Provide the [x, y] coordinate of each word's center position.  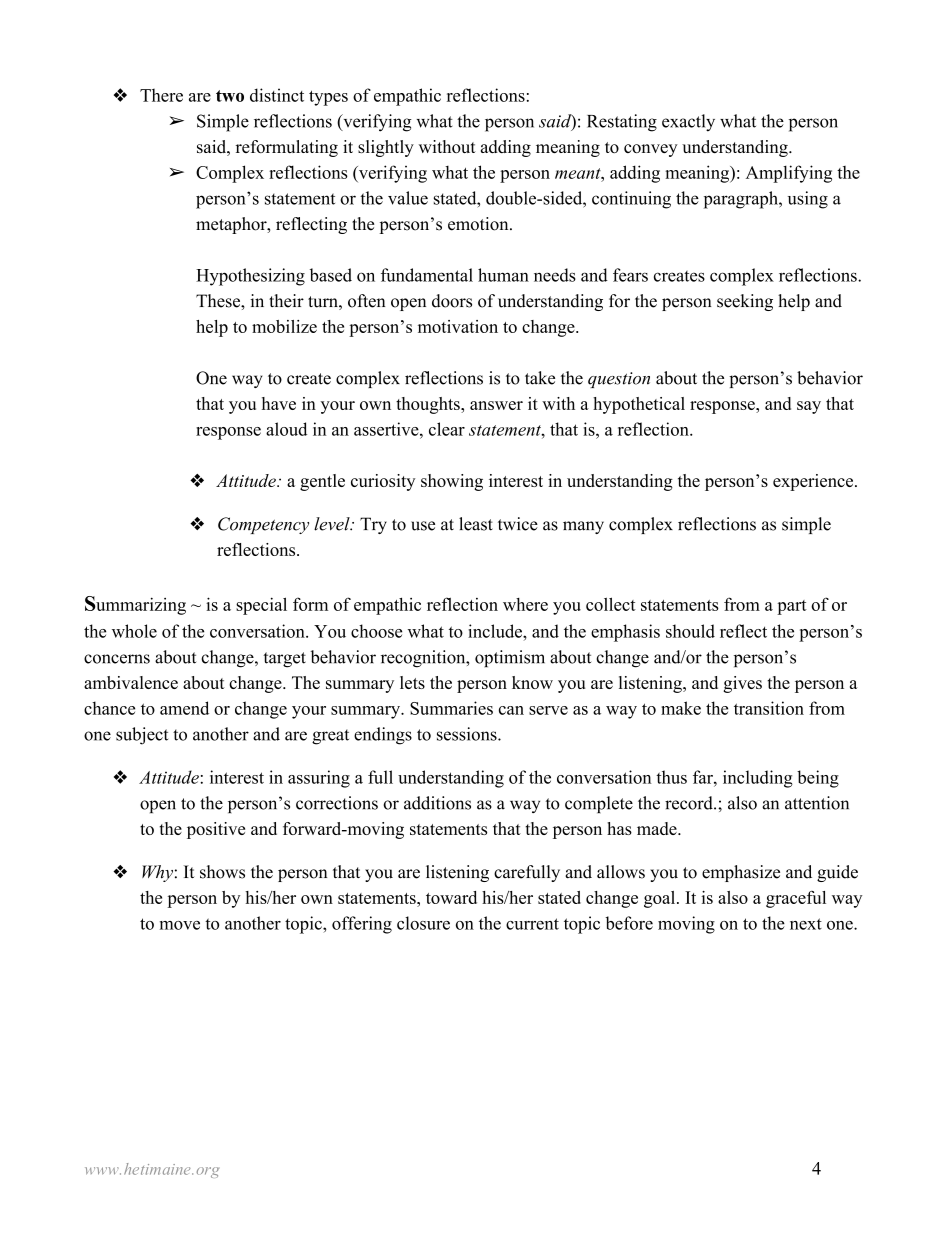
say [809, 407]
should [690, 631]
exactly [688, 123]
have [279, 403]
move [180, 925]
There [161, 95]
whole [134, 631]
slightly [386, 148]
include [496, 631]
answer [496, 405]
